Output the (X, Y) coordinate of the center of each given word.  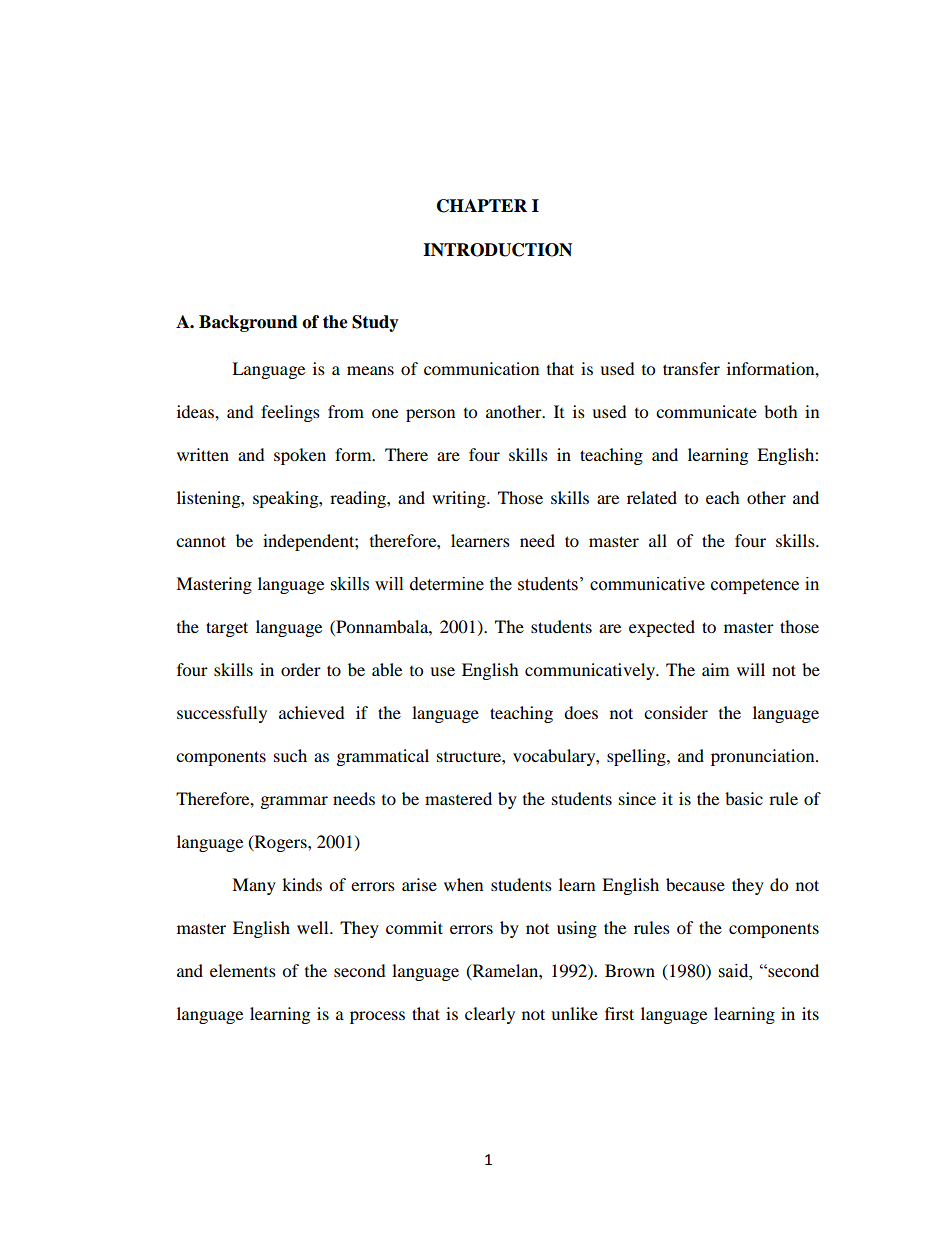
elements (243, 970)
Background (248, 323)
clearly (490, 1015)
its (810, 1013)
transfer (691, 368)
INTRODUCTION (497, 250)
